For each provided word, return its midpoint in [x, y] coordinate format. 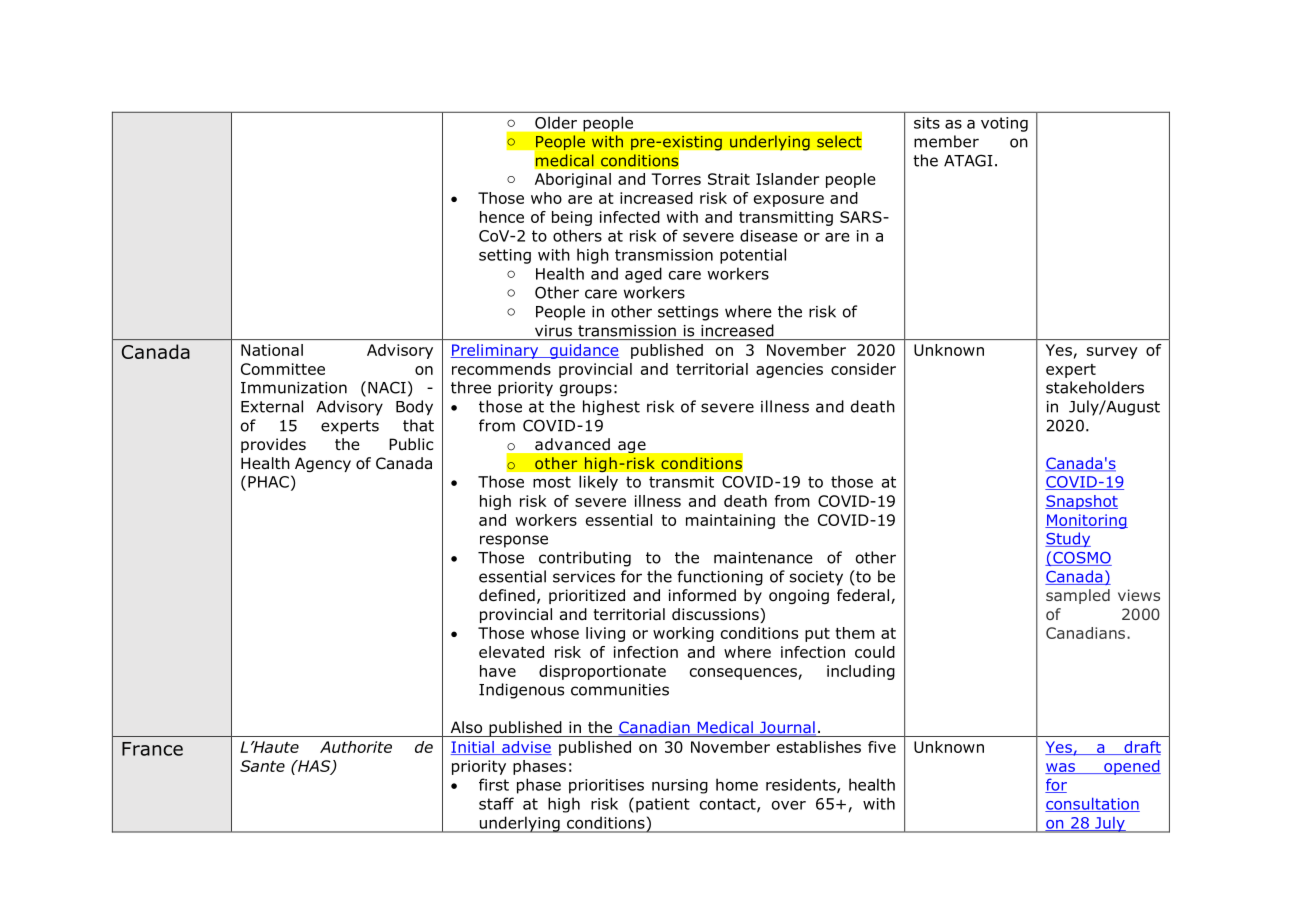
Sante [262, 766]
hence [502, 217]
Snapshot [1081, 502]
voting [1004, 124]
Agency [323, 464]
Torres [676, 179]
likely [598, 483]
